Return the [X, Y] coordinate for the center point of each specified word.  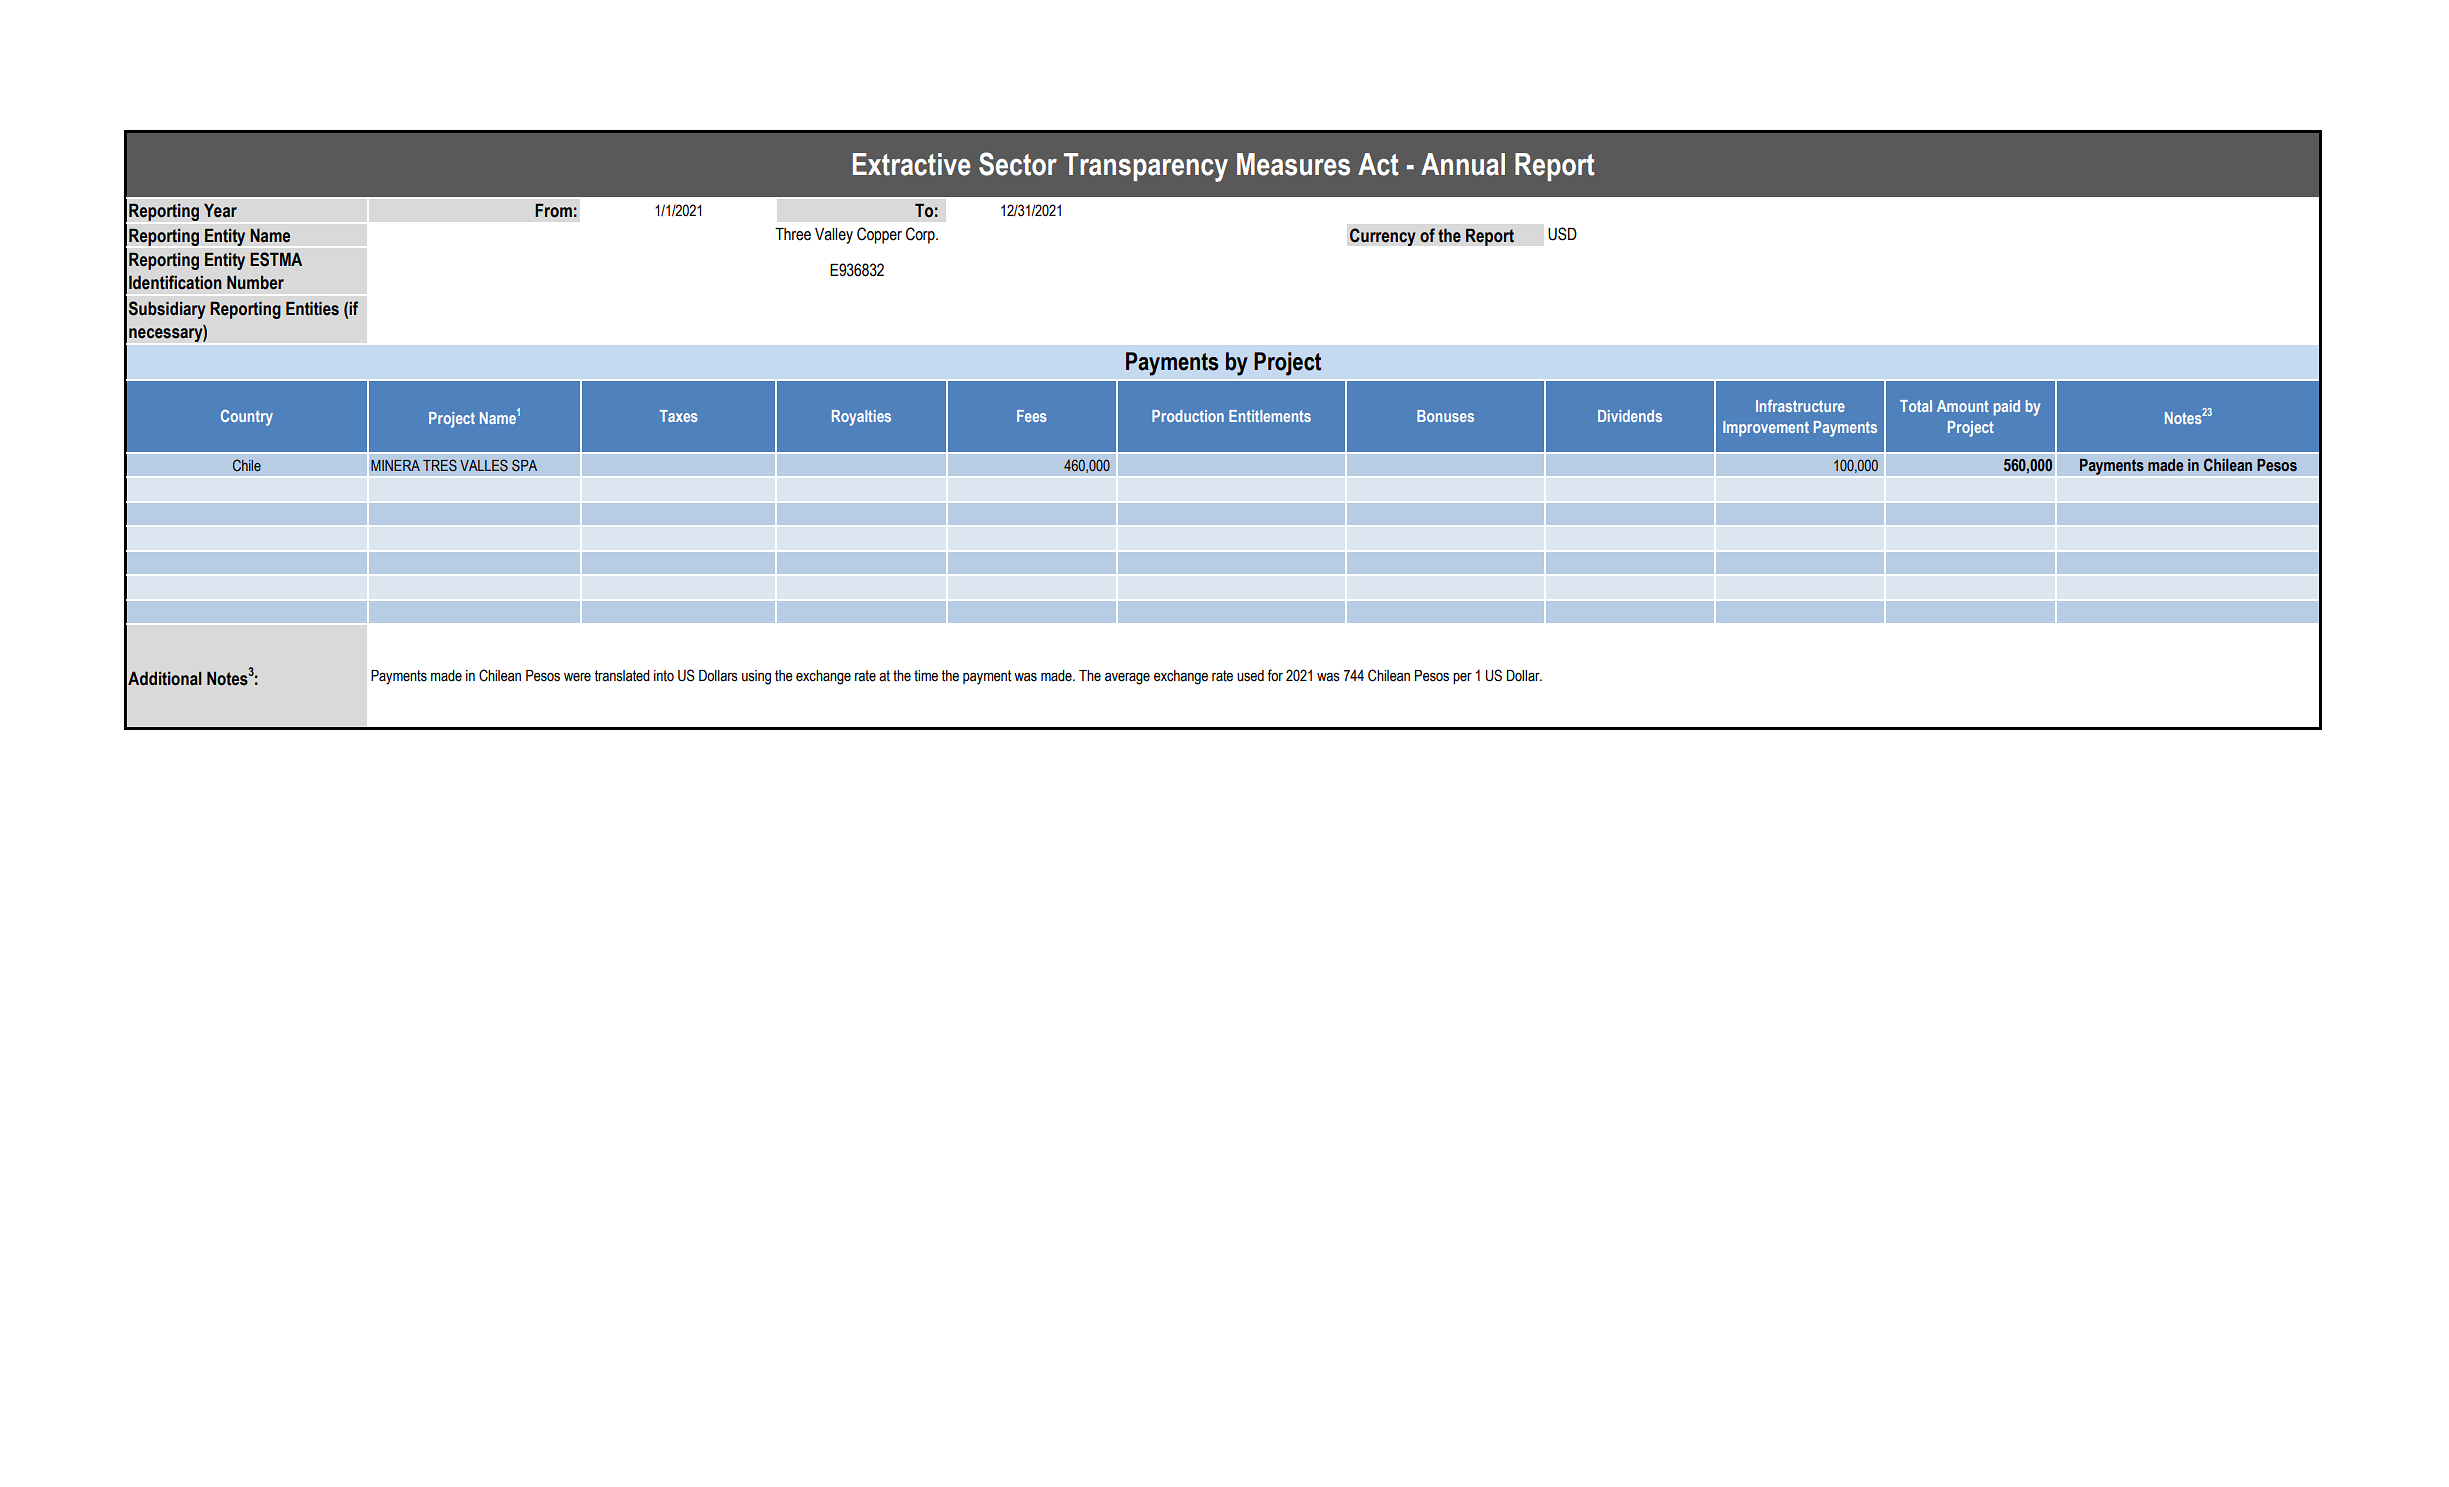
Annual [1463, 164]
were [577, 677]
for [1275, 675]
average [1127, 678]
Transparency [1146, 167]
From [553, 210]
